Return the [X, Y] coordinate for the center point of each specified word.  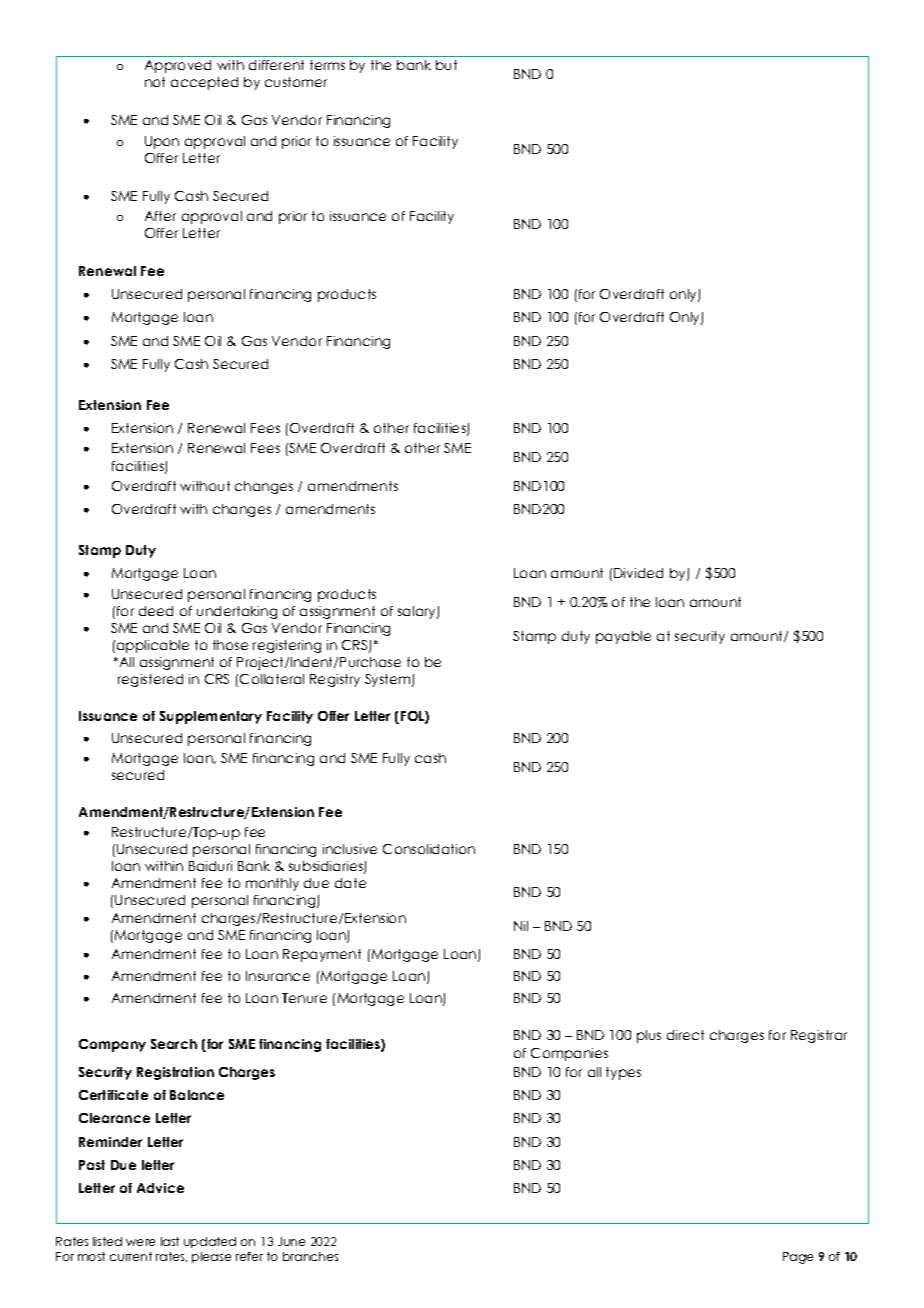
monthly [272, 884]
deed [156, 611]
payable [623, 637]
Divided [638, 573]
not [155, 82]
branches [310, 1256]
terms [327, 65]
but [446, 65]
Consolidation [429, 849]
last [170, 1241]
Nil [521, 926]
